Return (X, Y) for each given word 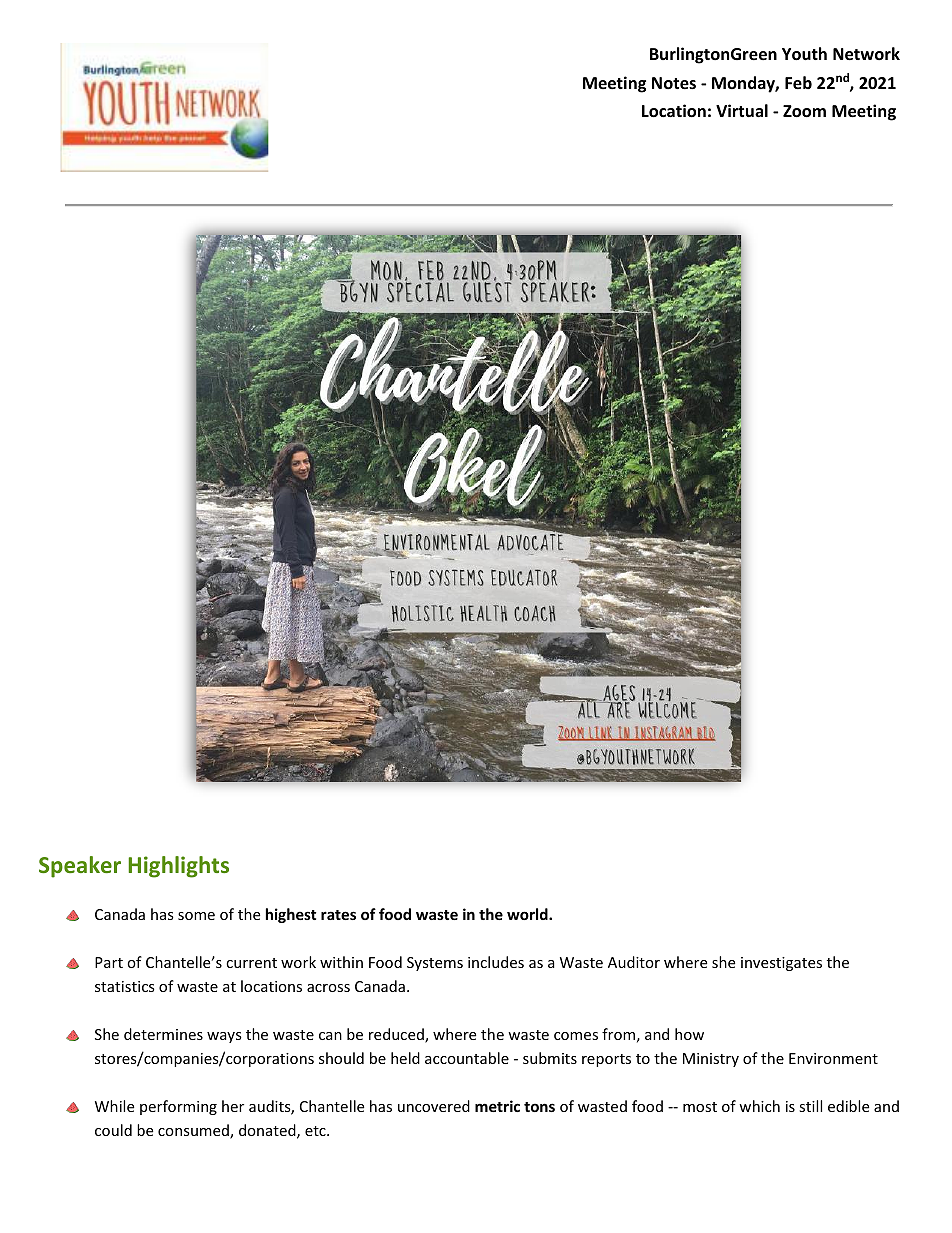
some (196, 916)
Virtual (742, 110)
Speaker (80, 867)
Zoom (804, 111)
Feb (798, 83)
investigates (781, 964)
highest (291, 915)
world (528, 914)
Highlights (178, 867)
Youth (804, 54)
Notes (674, 83)
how (689, 1034)
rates (338, 915)
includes (496, 962)
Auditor (634, 962)
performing (178, 1107)
